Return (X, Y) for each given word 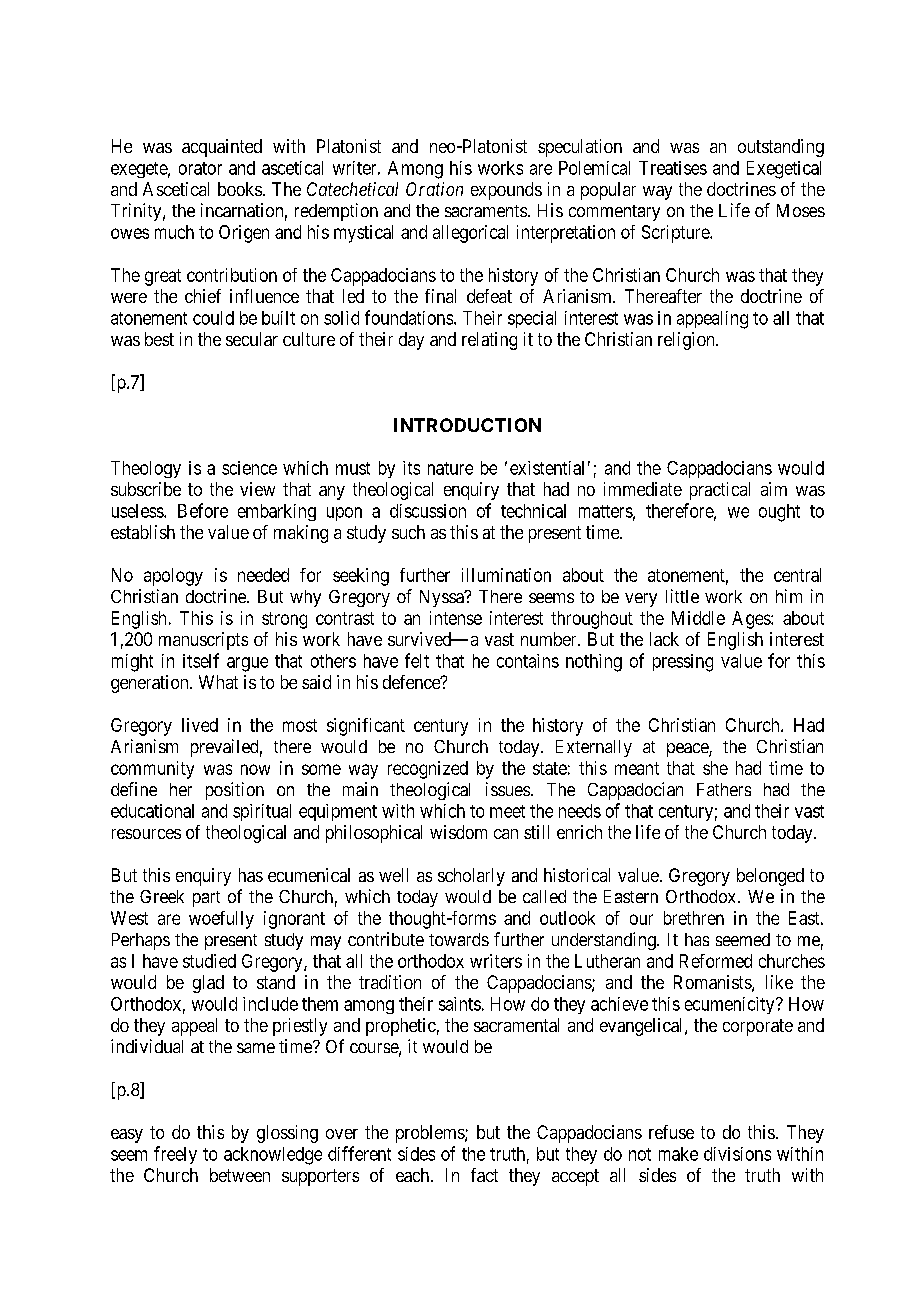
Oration (434, 189)
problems (431, 1134)
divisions (737, 1154)
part (206, 899)
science (249, 468)
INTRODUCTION (467, 425)
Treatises (673, 168)
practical (720, 491)
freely (175, 1155)
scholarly (471, 877)
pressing (683, 663)
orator (200, 168)
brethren (694, 918)
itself (201, 660)
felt (417, 660)
